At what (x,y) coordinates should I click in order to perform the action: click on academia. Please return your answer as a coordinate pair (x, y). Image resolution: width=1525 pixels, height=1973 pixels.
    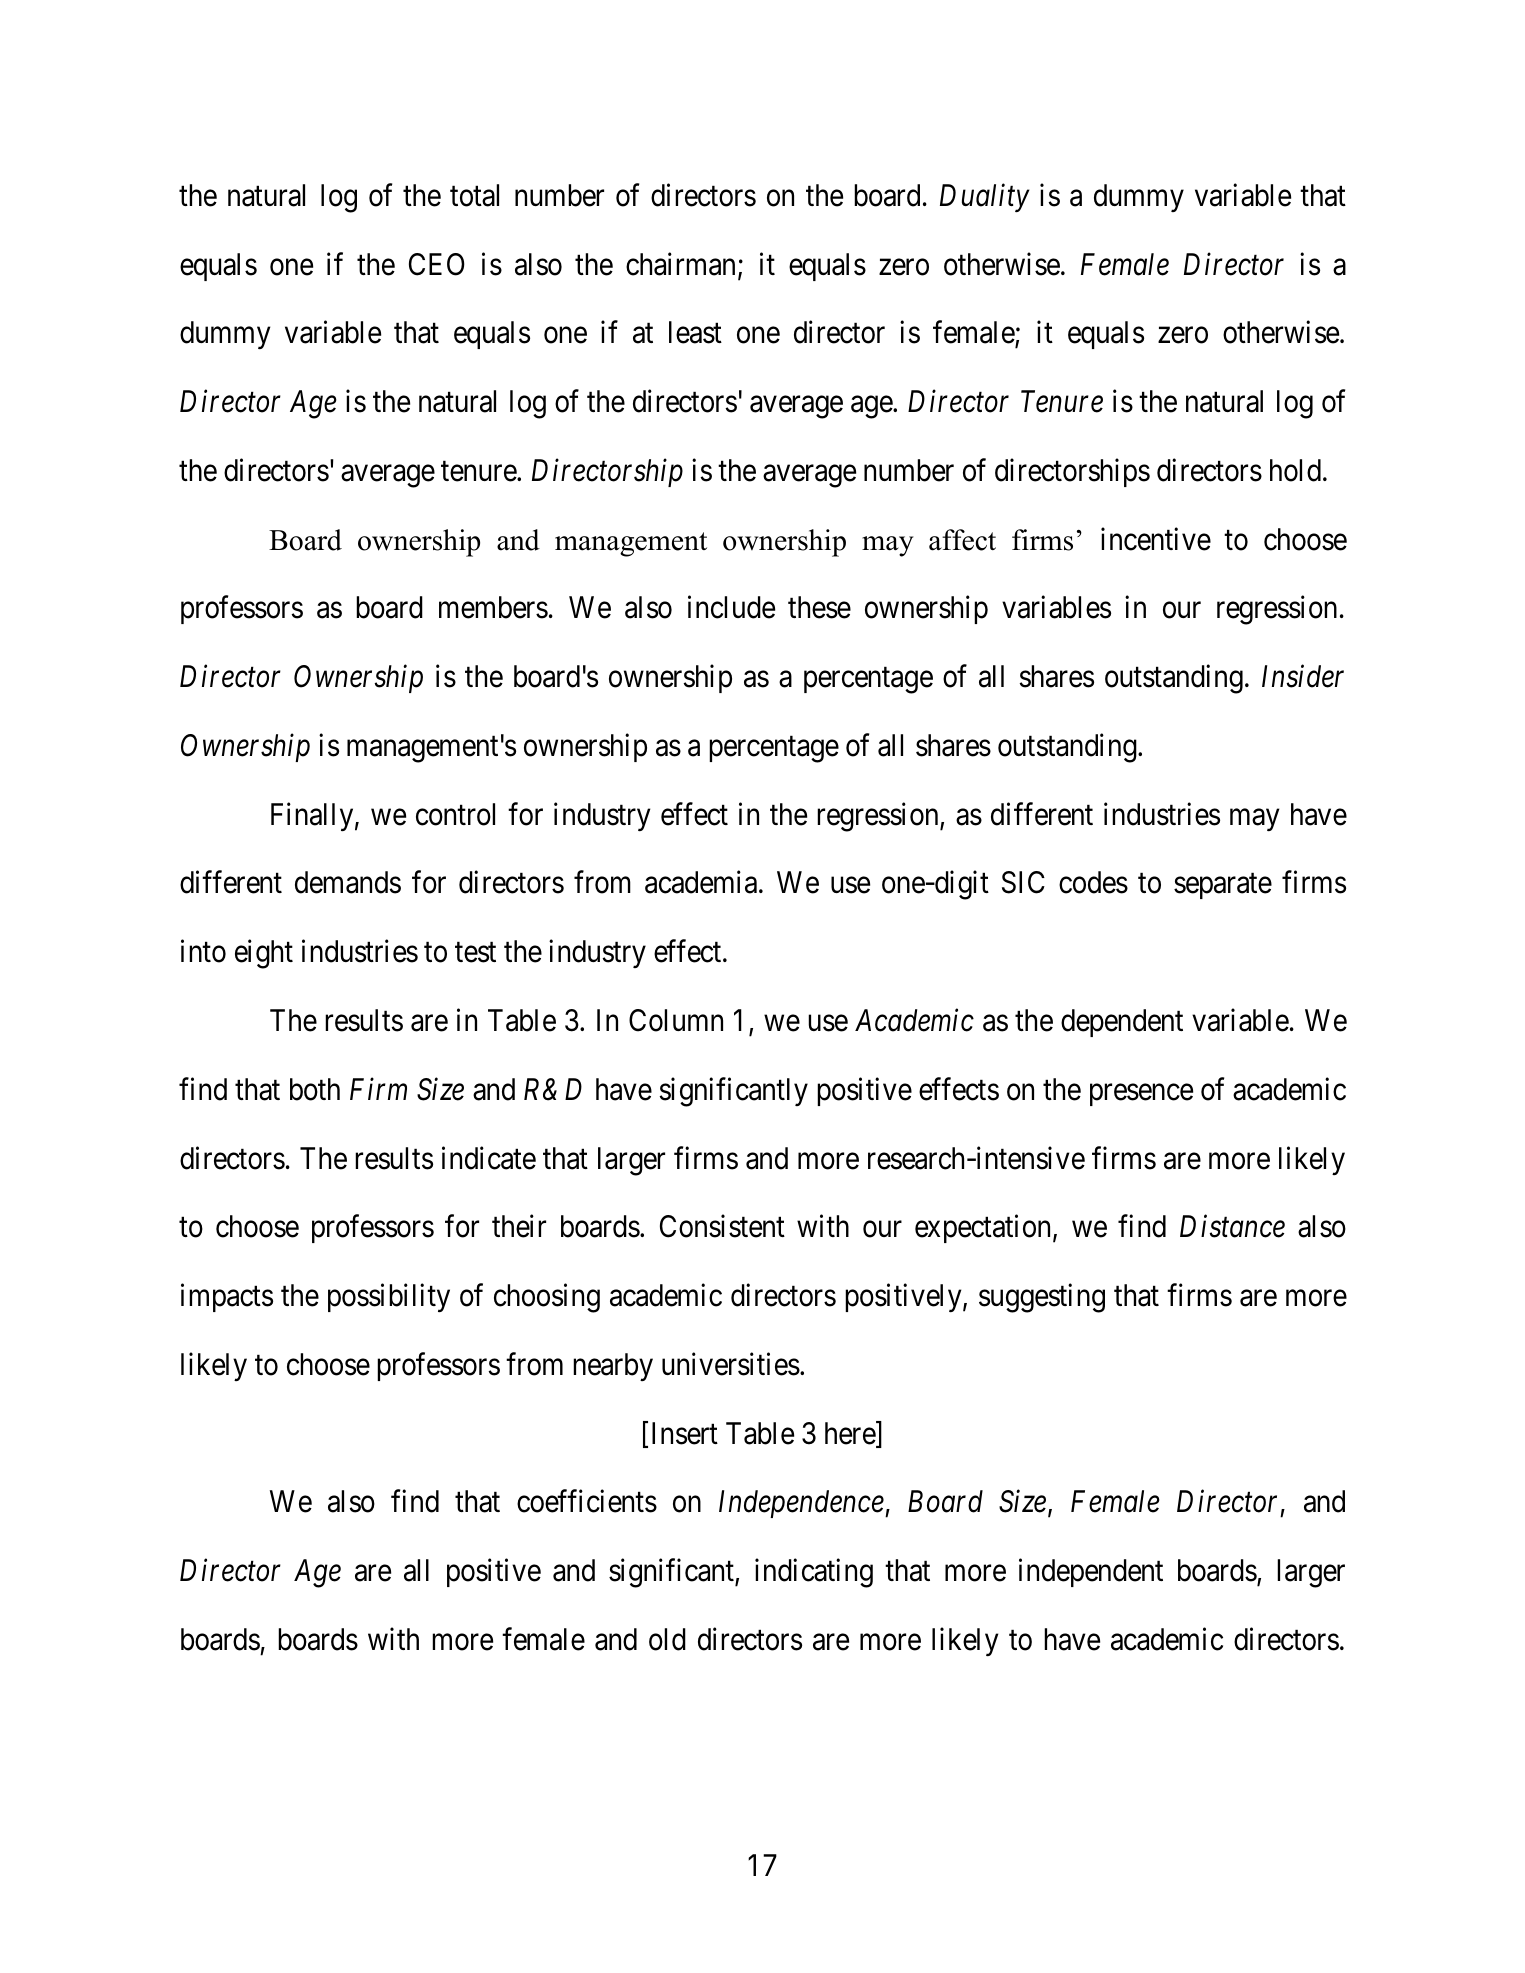
    Looking at the image, I should click on (702, 882).
